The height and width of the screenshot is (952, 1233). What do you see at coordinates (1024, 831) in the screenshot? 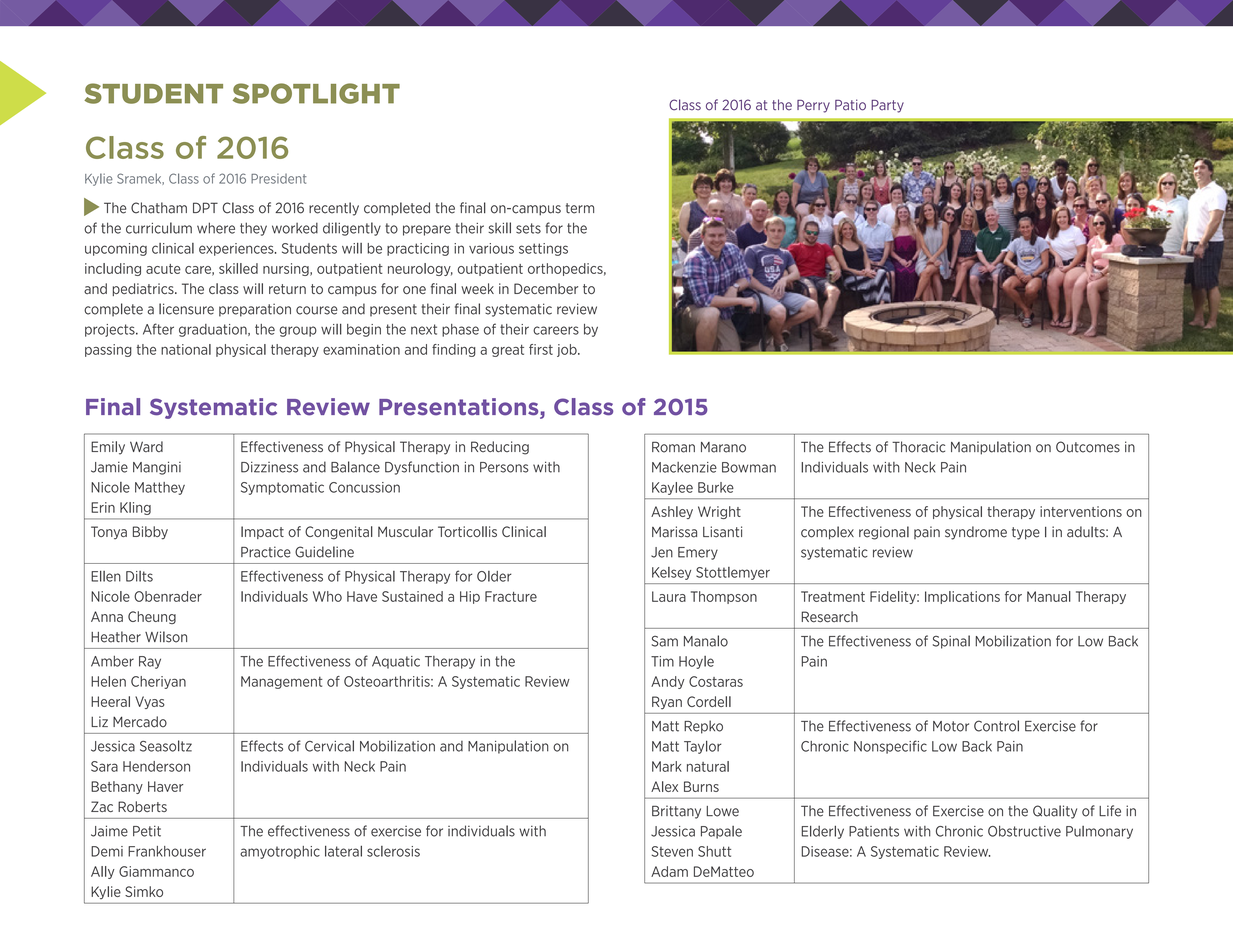
I see `Obstructive` at bounding box center [1024, 831].
